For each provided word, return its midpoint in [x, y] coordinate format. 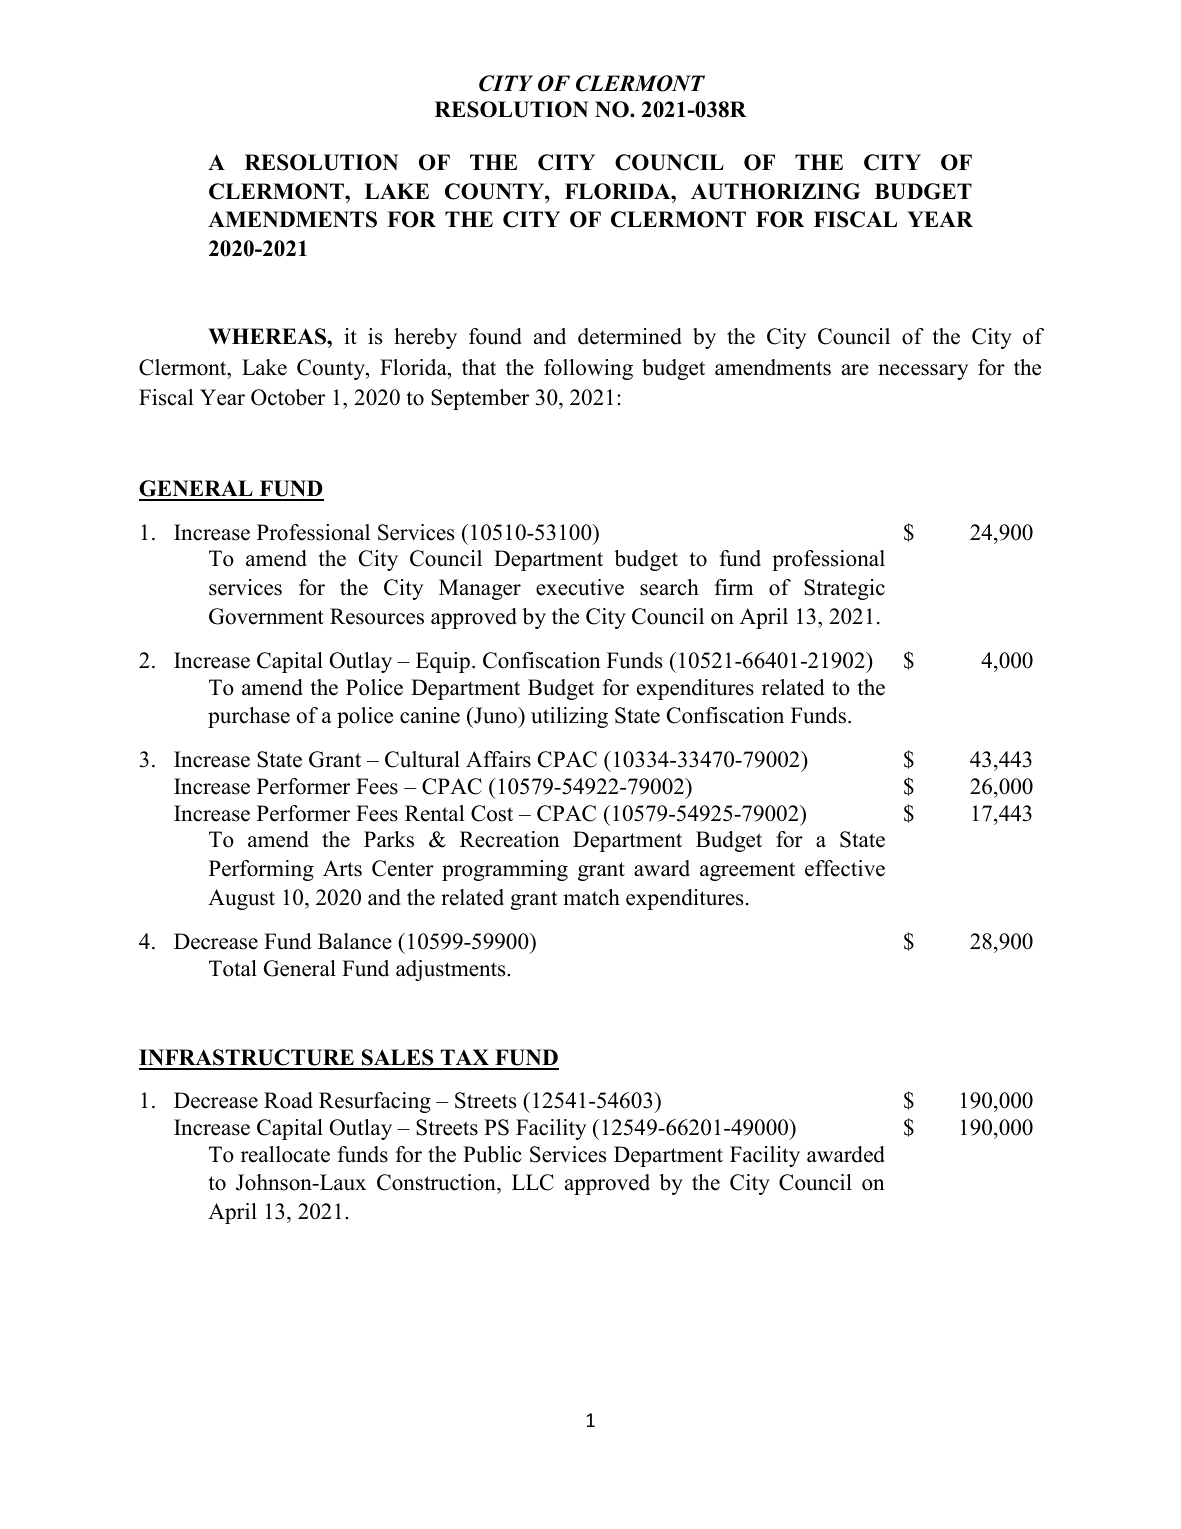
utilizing [569, 717]
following [588, 369]
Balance [355, 941]
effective [845, 868]
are [855, 370]
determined [630, 336]
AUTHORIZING [775, 191]
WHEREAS [268, 336]
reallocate [285, 1154]
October [288, 397]
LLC [533, 1182]
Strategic [844, 589]
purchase [249, 717]
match [591, 897]
